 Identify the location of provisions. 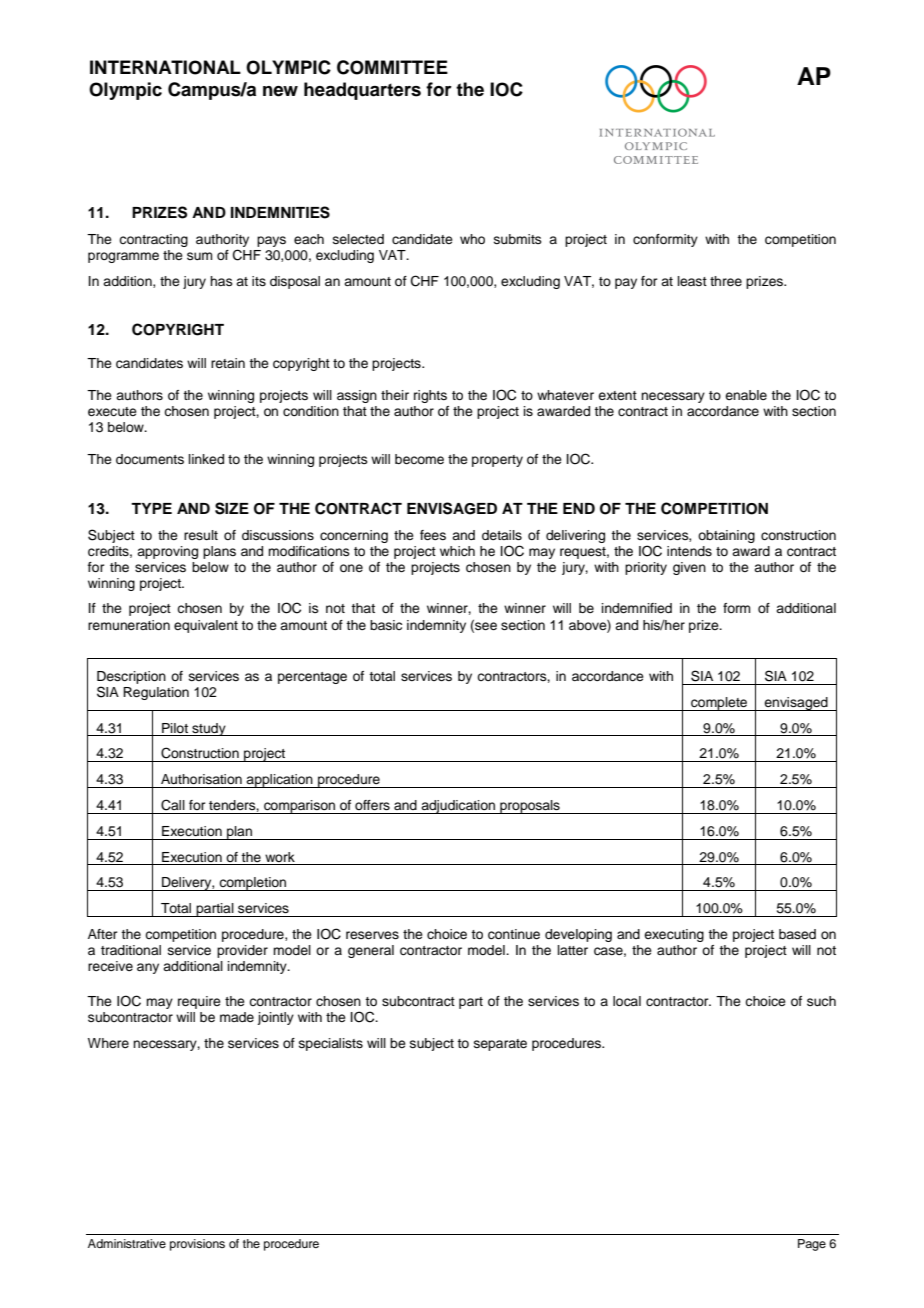
(197, 1245).
